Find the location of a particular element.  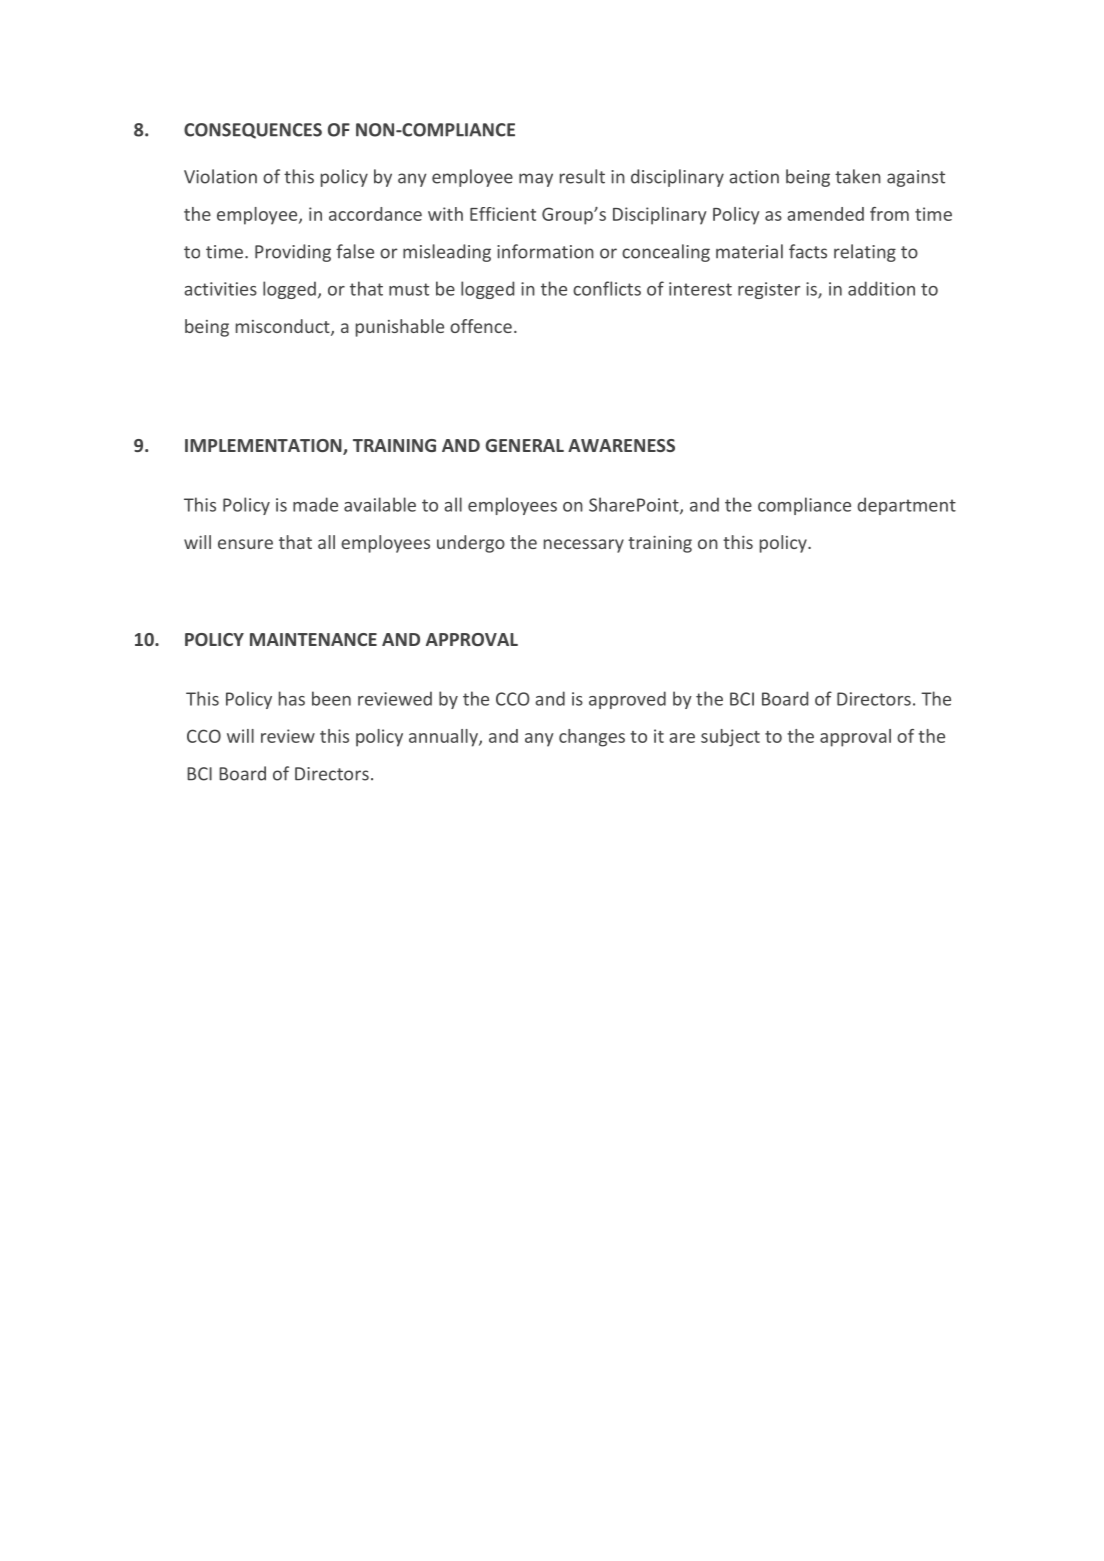

information is located at coordinates (545, 251).
